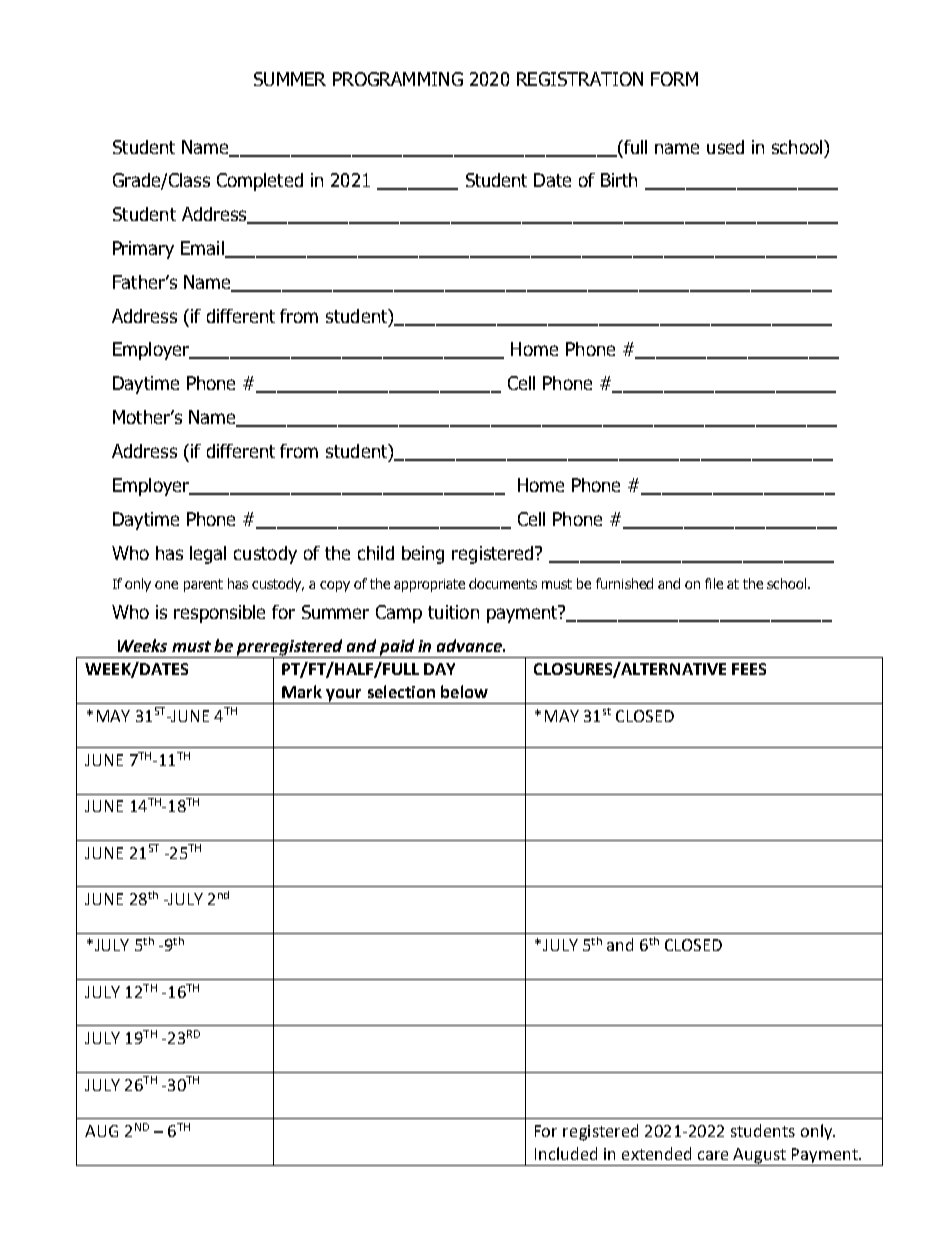 Image resolution: width=952 pixels, height=1233 pixels. What do you see at coordinates (302, 691) in the screenshot?
I see `Mark` at bounding box center [302, 691].
